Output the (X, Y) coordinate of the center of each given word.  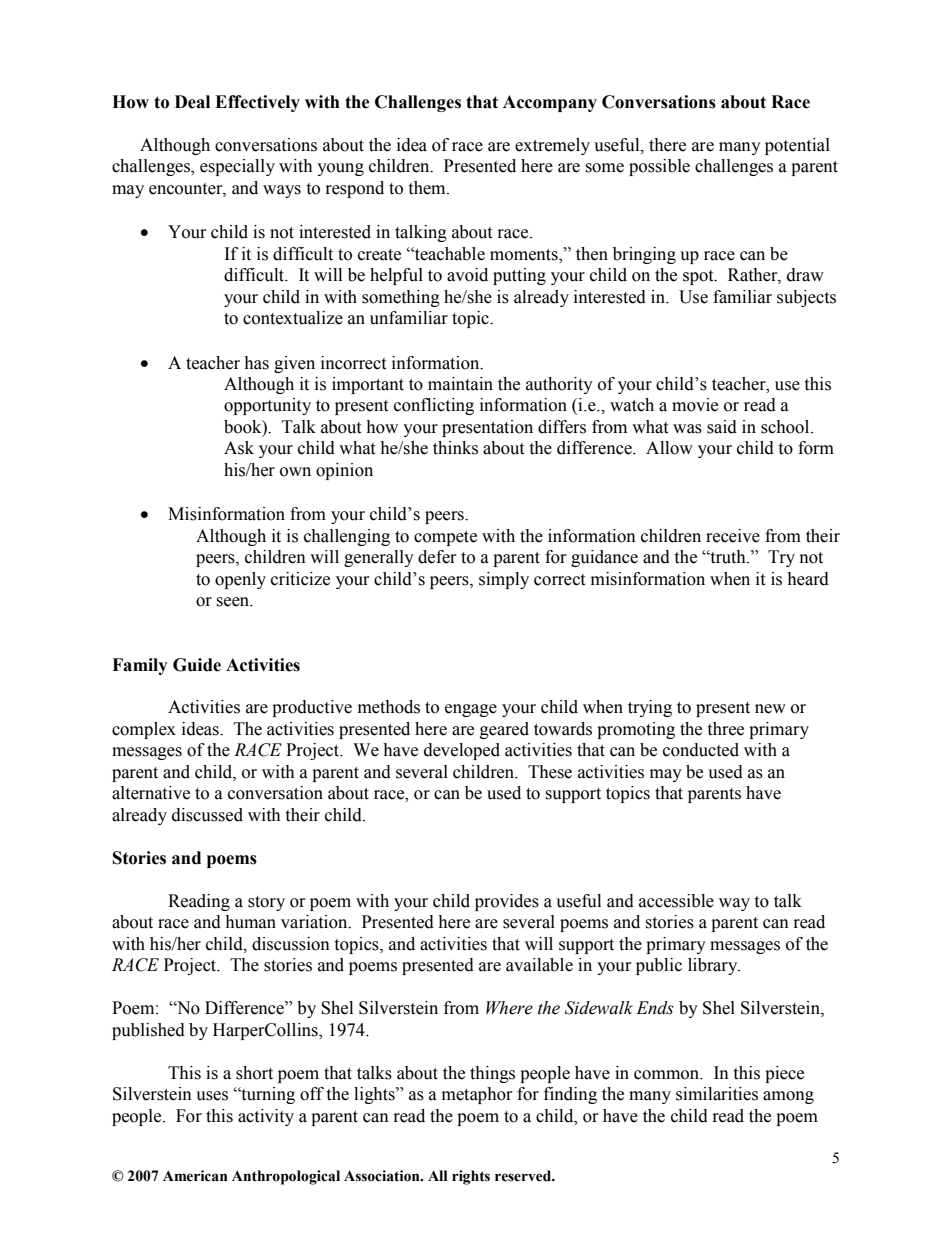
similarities (717, 1094)
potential (797, 146)
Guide (197, 665)
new (770, 709)
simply (504, 580)
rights (471, 1177)
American (195, 1176)
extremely (552, 146)
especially (237, 167)
